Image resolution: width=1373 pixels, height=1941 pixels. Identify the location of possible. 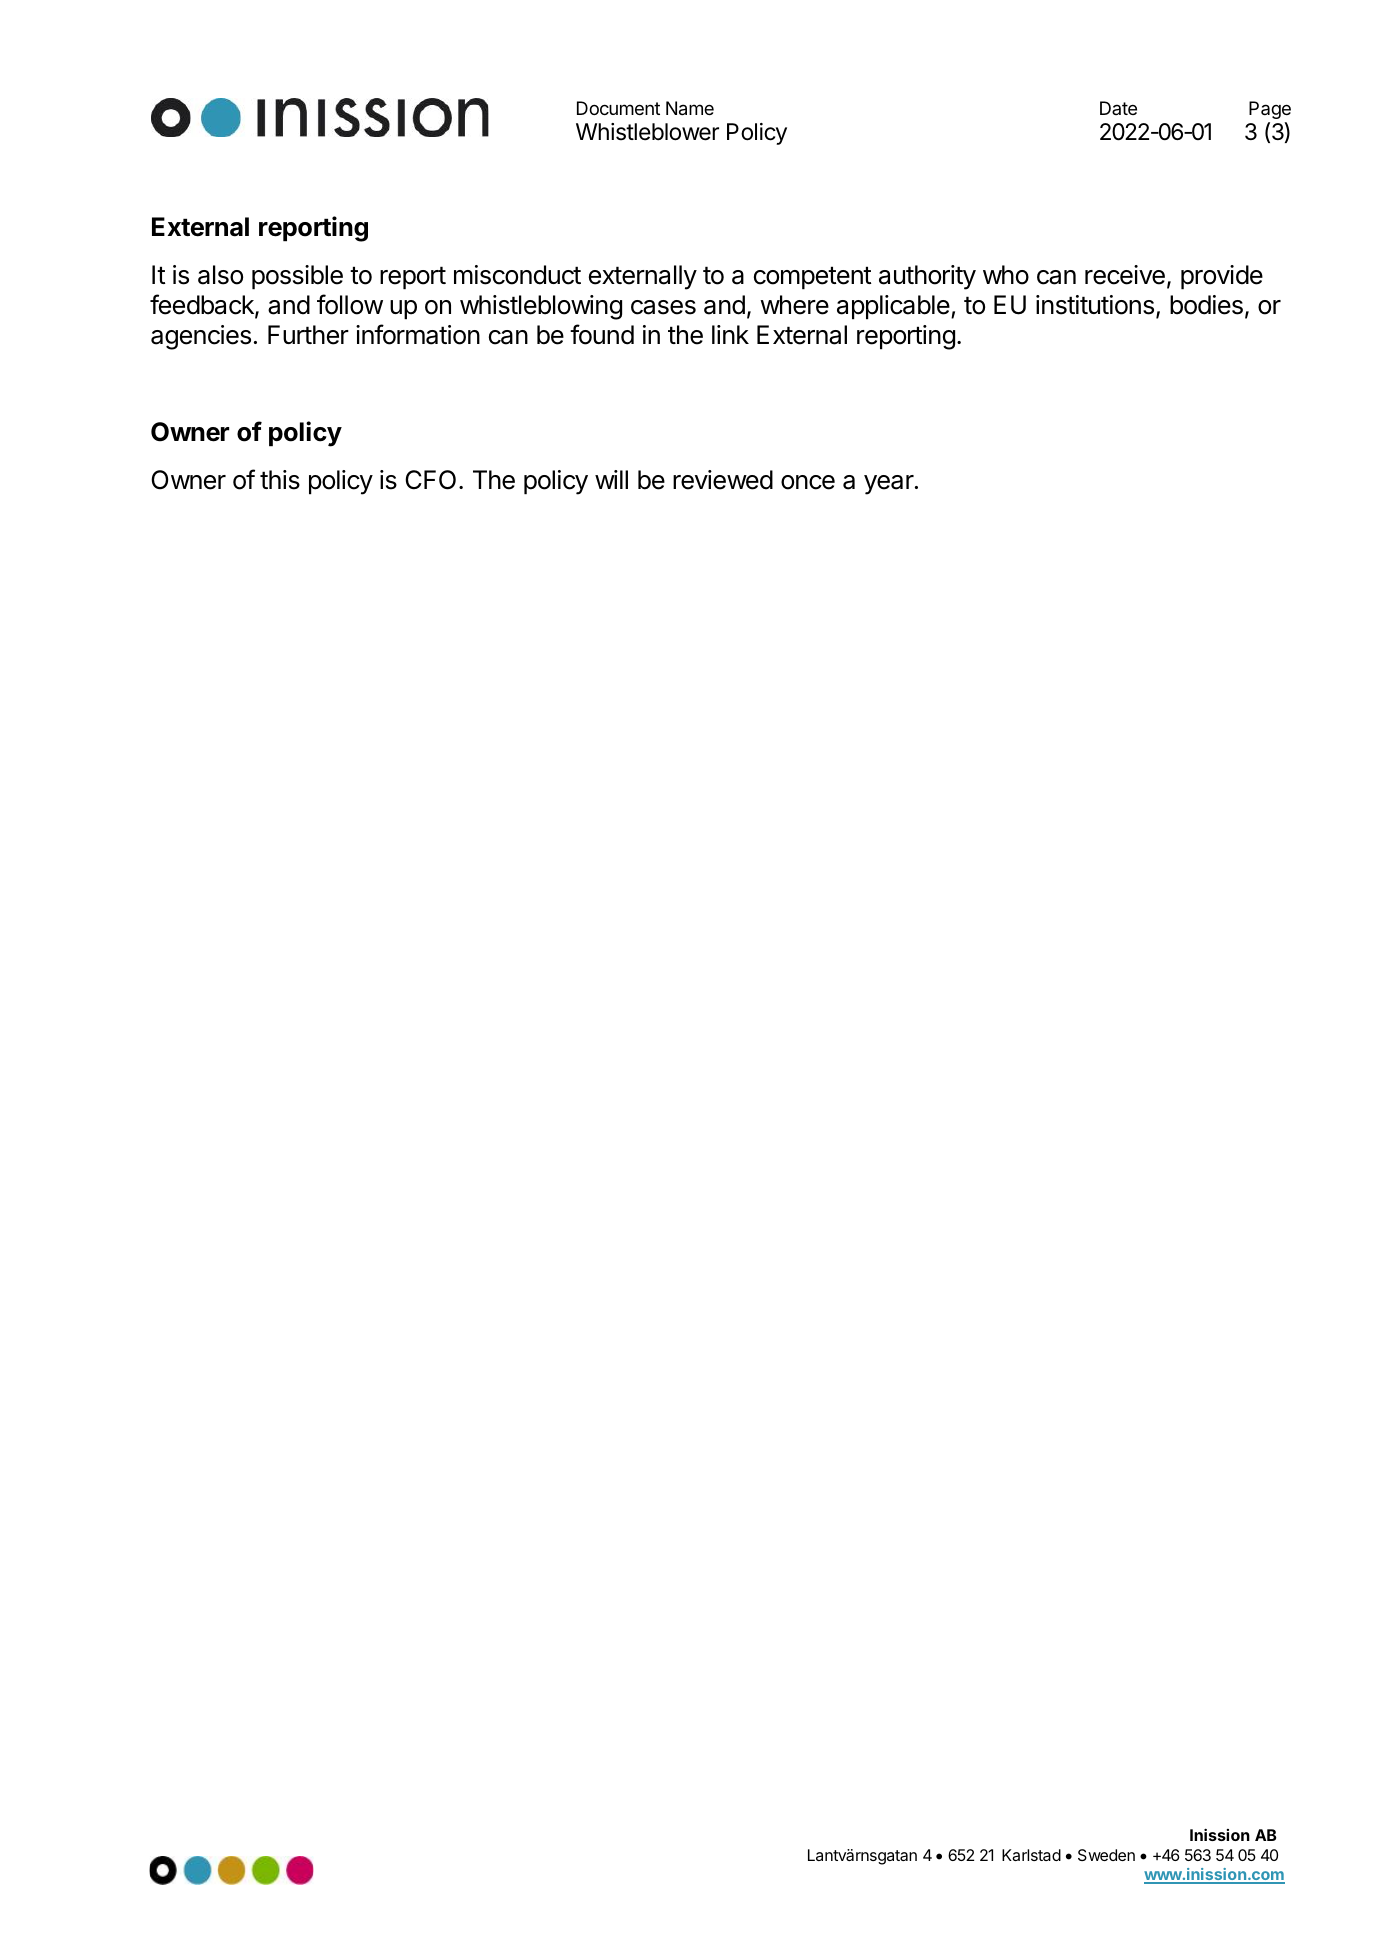
(297, 277).
